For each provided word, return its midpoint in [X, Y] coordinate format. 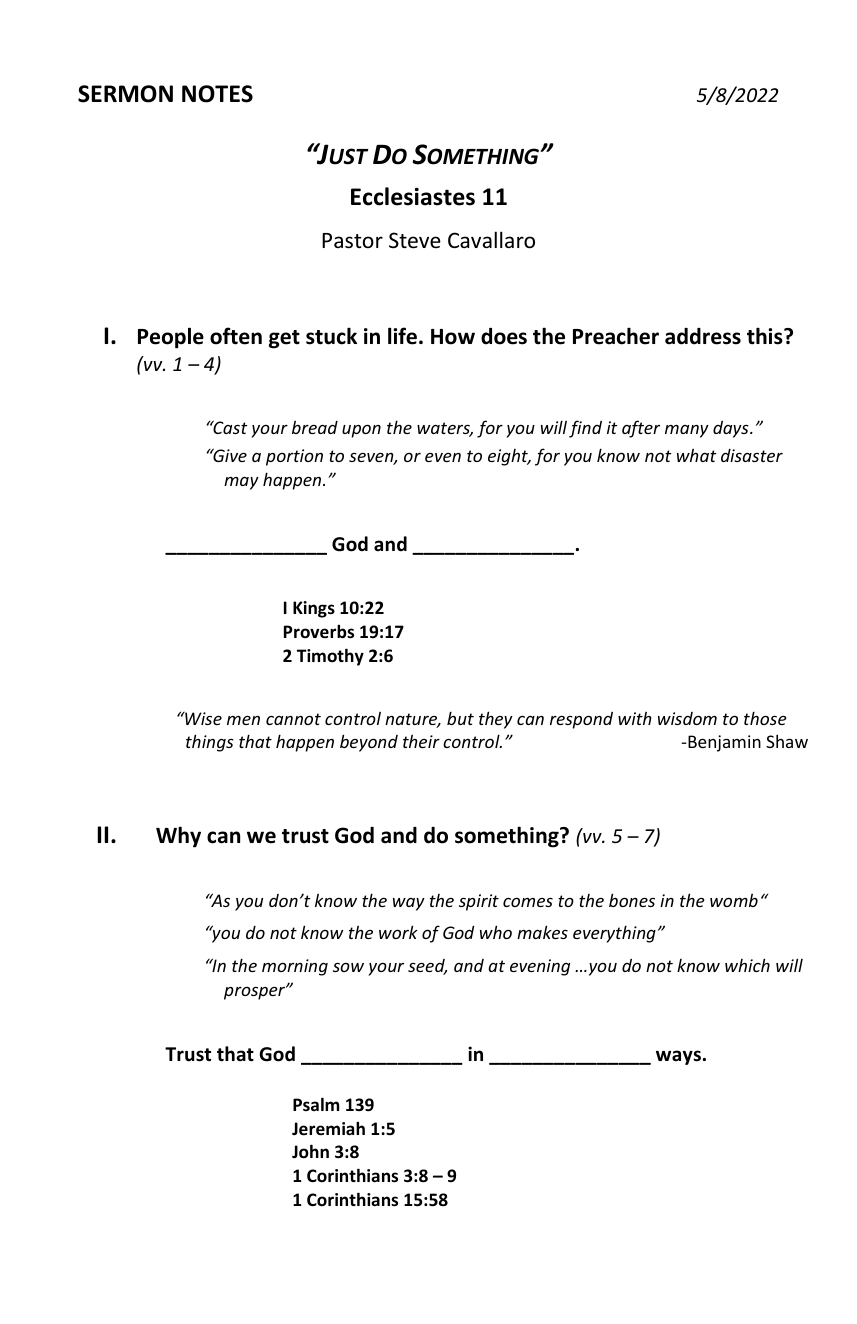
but [460, 718]
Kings [314, 609]
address [703, 336]
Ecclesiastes [413, 196]
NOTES [217, 94]
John [310, 1151]
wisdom [687, 718]
